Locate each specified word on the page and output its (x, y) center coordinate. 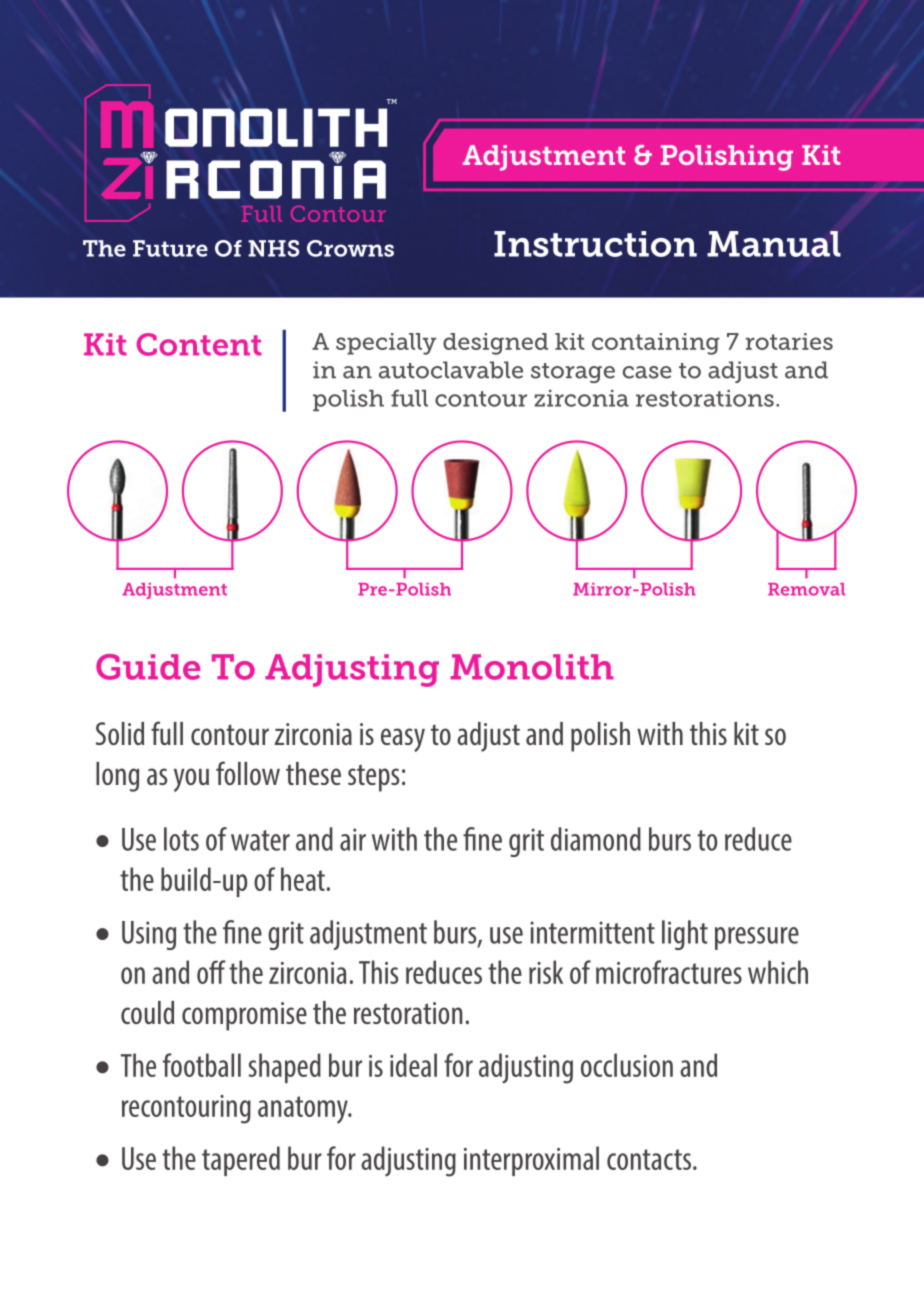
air (353, 839)
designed (495, 344)
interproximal (531, 1161)
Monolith (532, 667)
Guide (148, 667)
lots (181, 839)
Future (170, 248)
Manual (774, 244)
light (685, 935)
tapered (241, 1161)
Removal (806, 589)
